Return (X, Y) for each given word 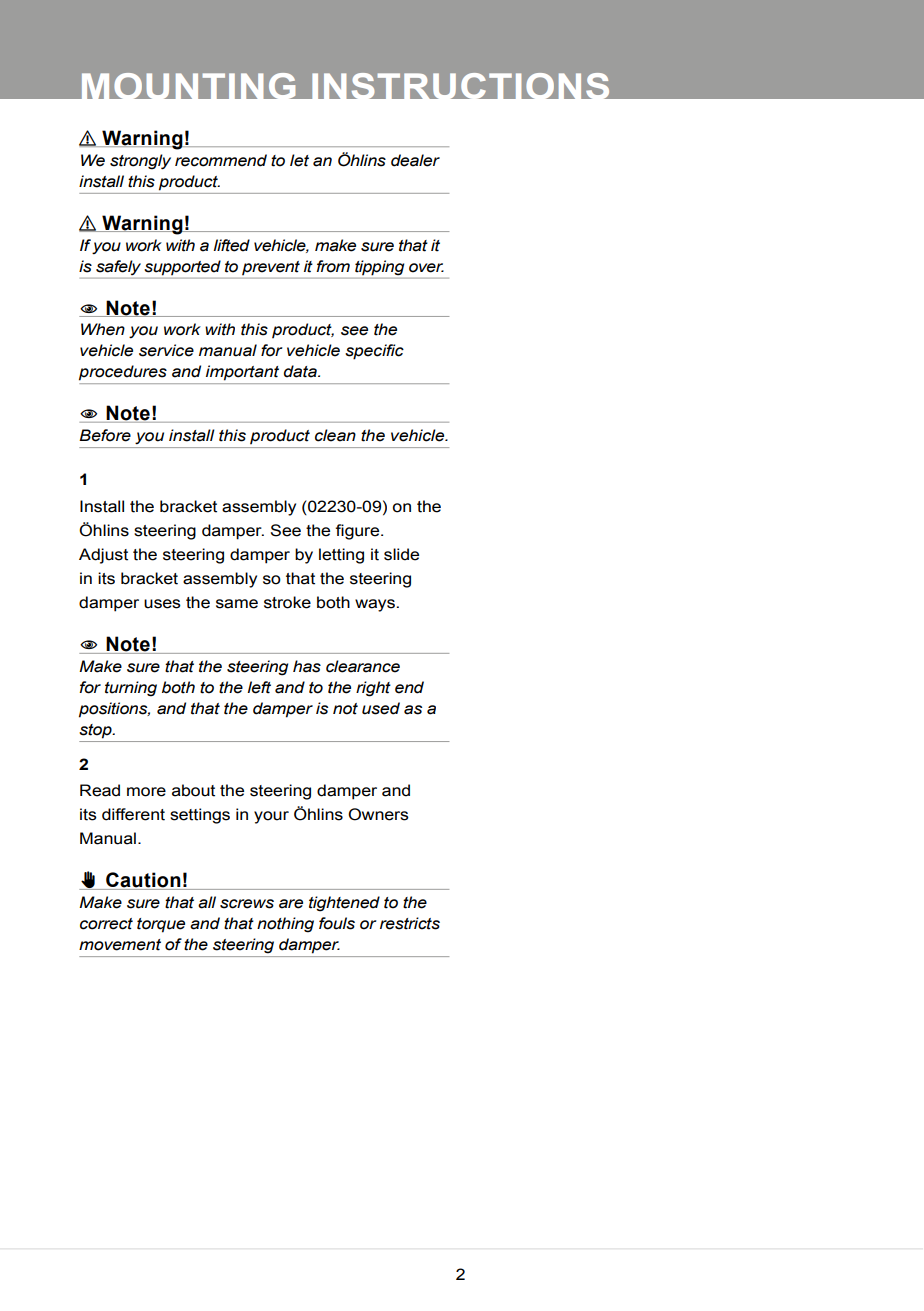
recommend (221, 160)
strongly (140, 162)
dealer (415, 160)
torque (161, 925)
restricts (410, 923)
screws (247, 904)
